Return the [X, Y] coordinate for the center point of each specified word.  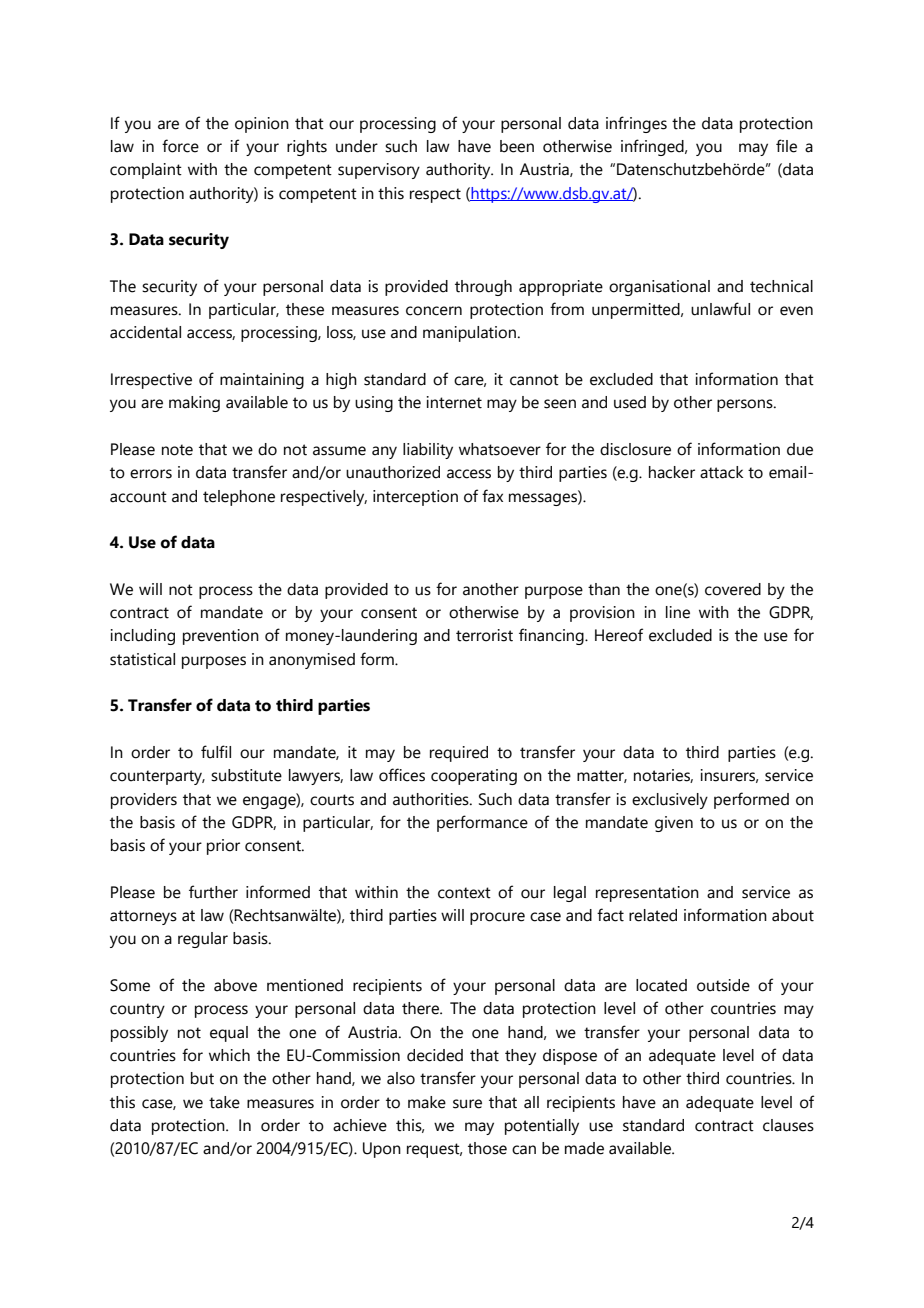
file [786, 146]
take [224, 1102]
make [427, 1102]
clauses [788, 1125]
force [180, 146]
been [517, 146]
